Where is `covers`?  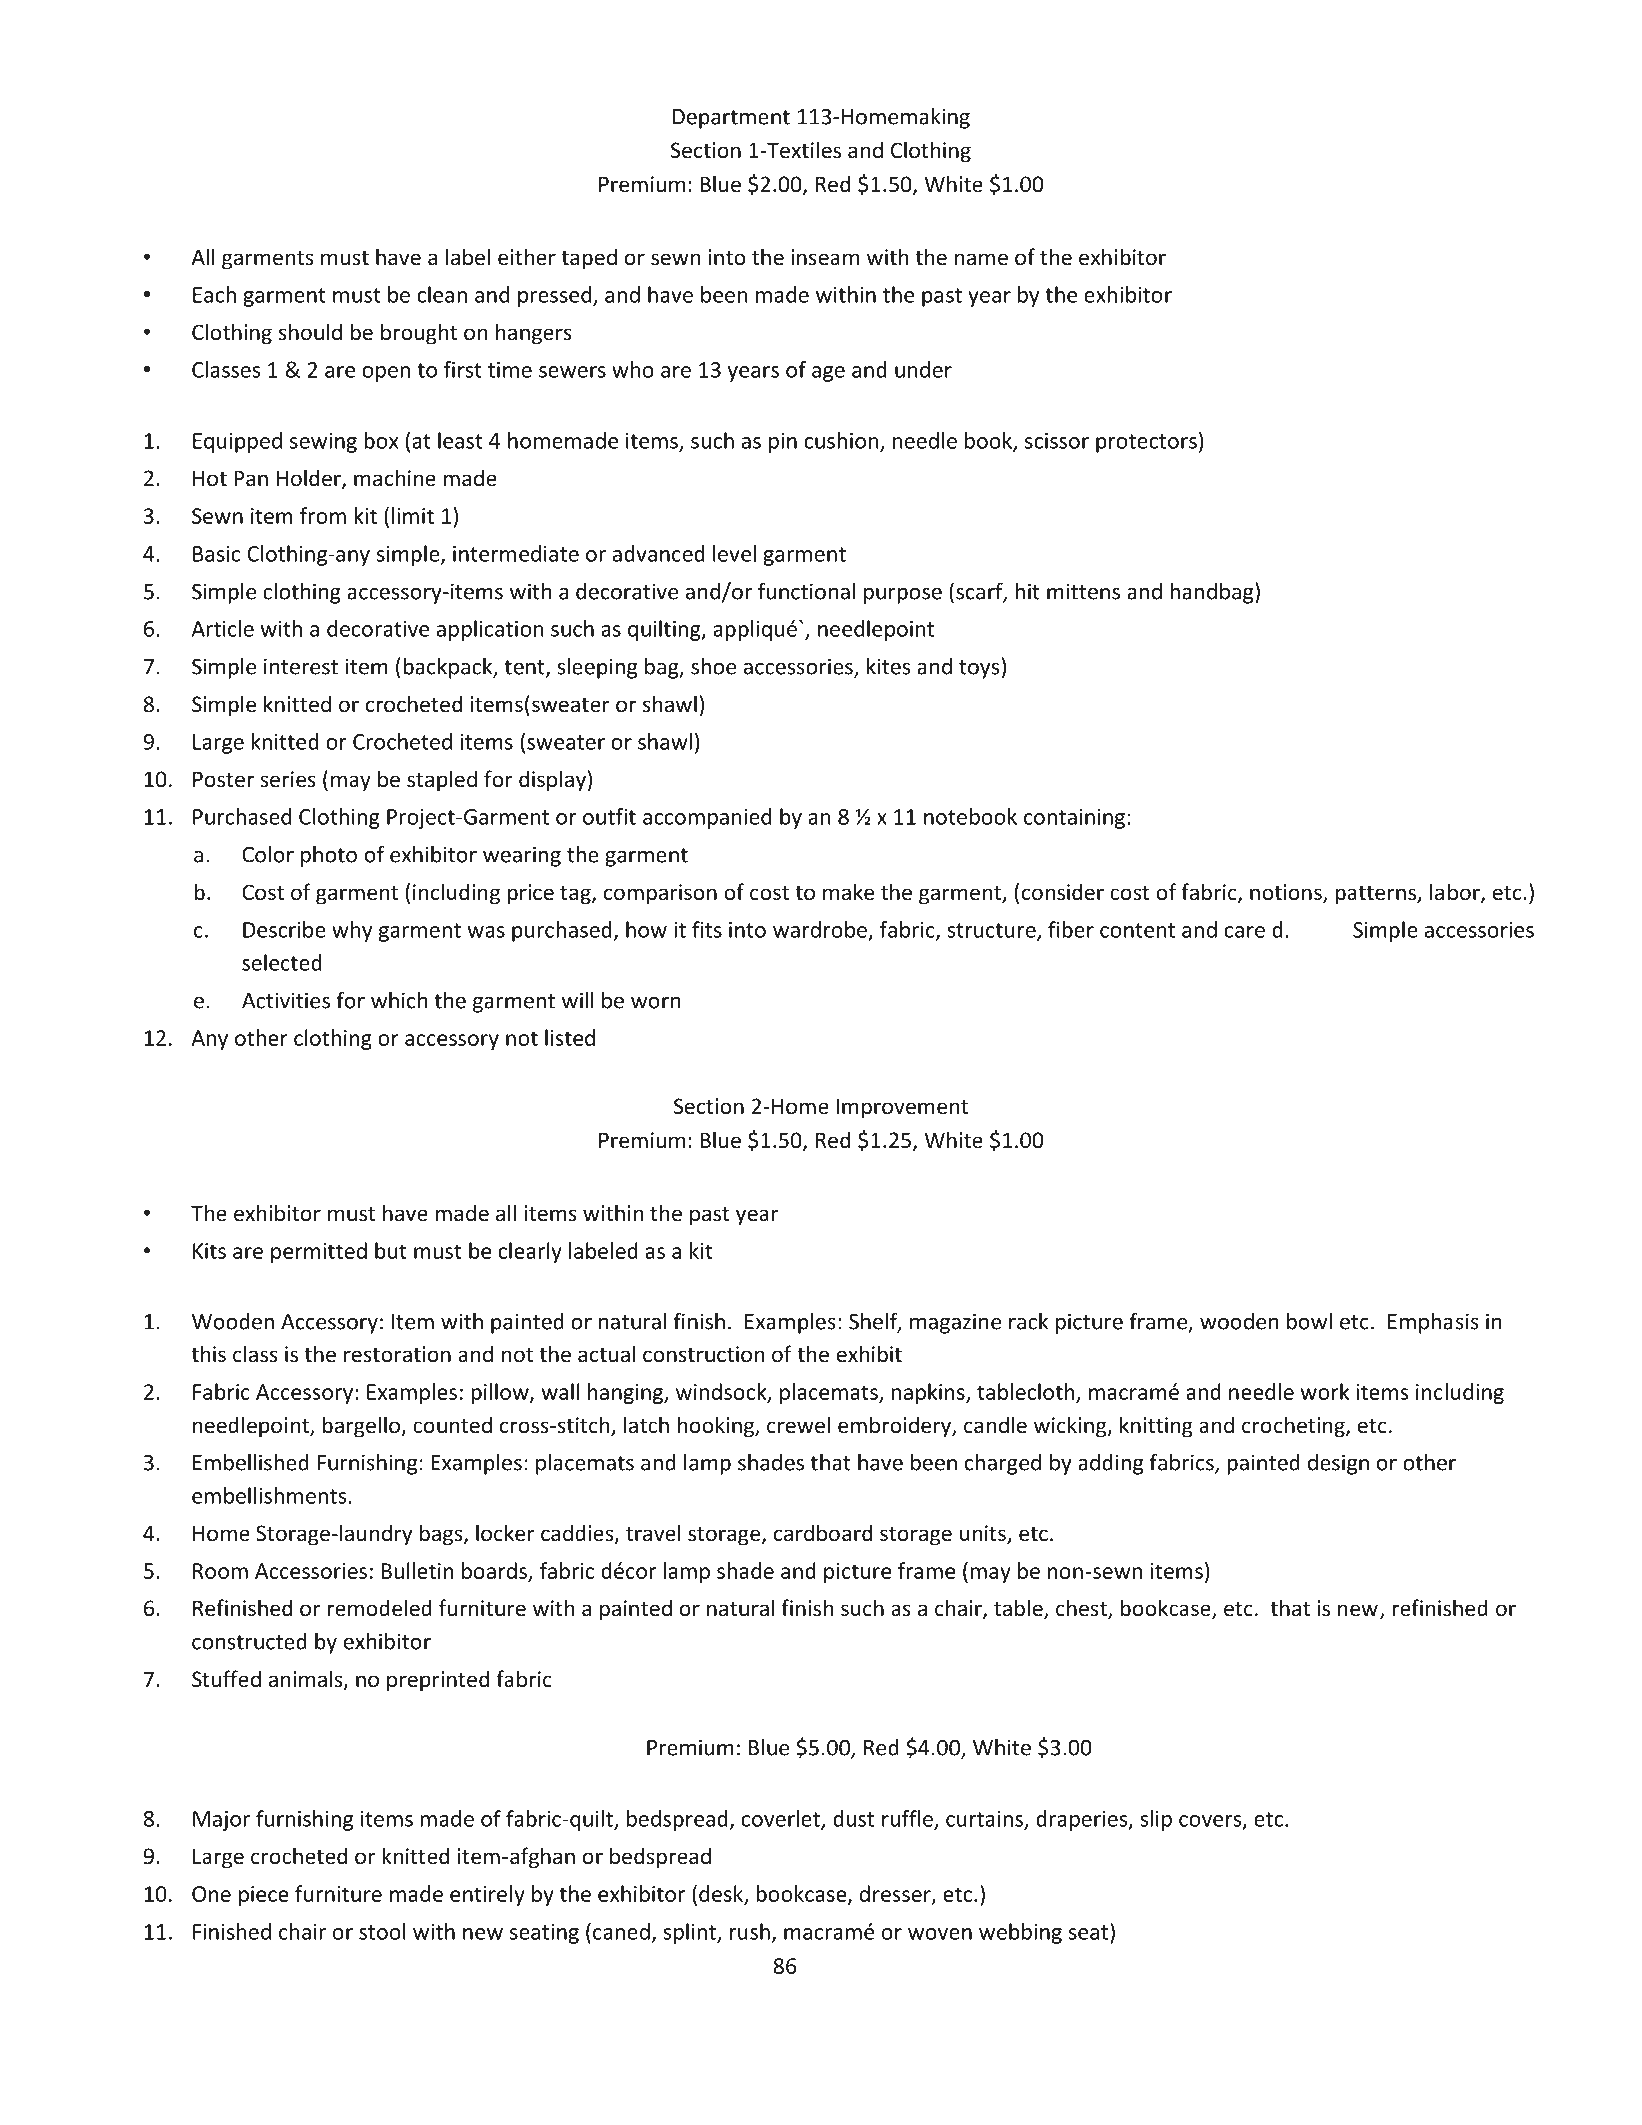
covers is located at coordinates (1211, 1822).
